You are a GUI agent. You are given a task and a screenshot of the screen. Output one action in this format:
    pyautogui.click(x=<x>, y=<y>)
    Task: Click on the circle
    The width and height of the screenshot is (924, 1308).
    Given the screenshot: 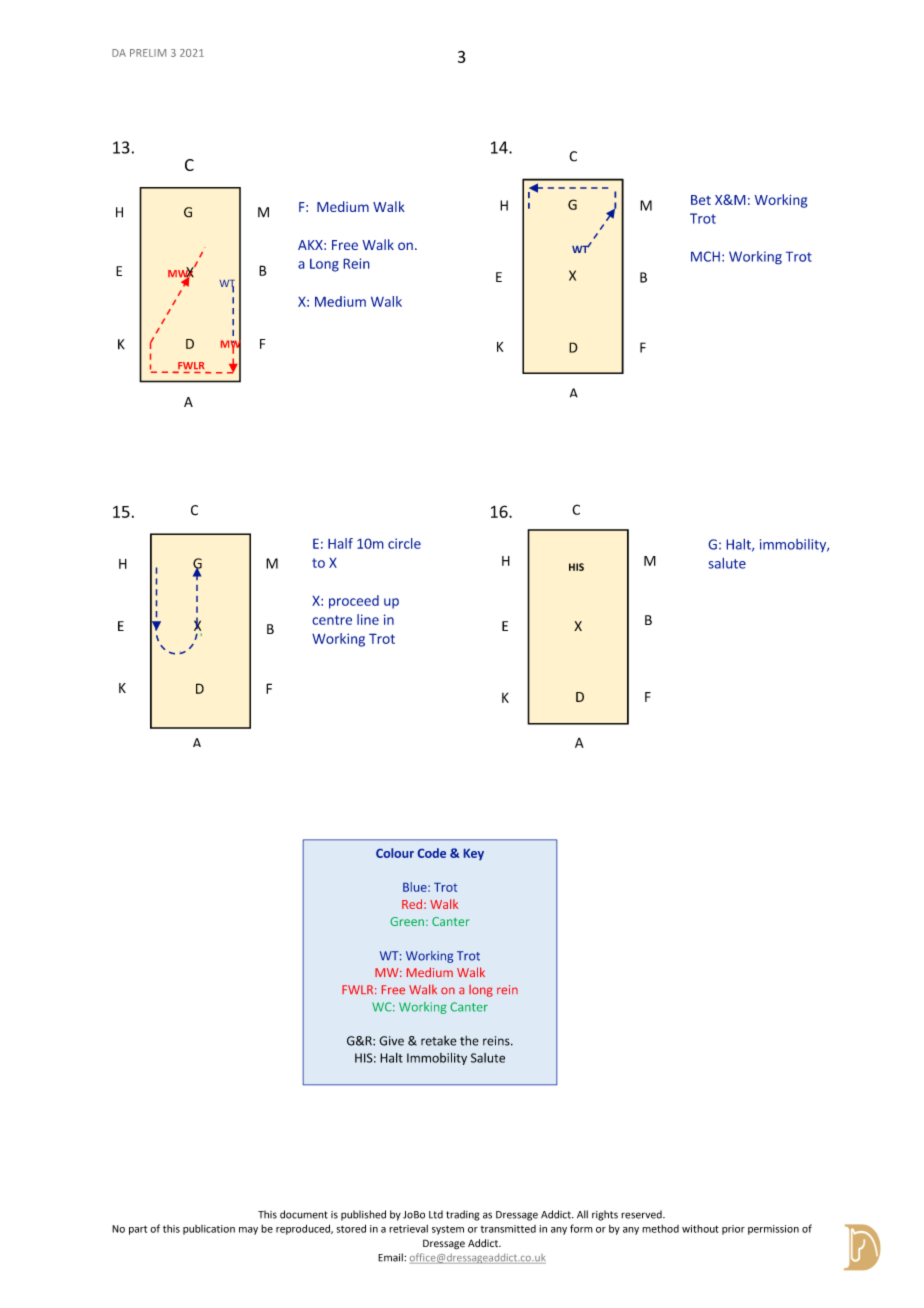 What is the action you would take?
    pyautogui.click(x=404, y=543)
